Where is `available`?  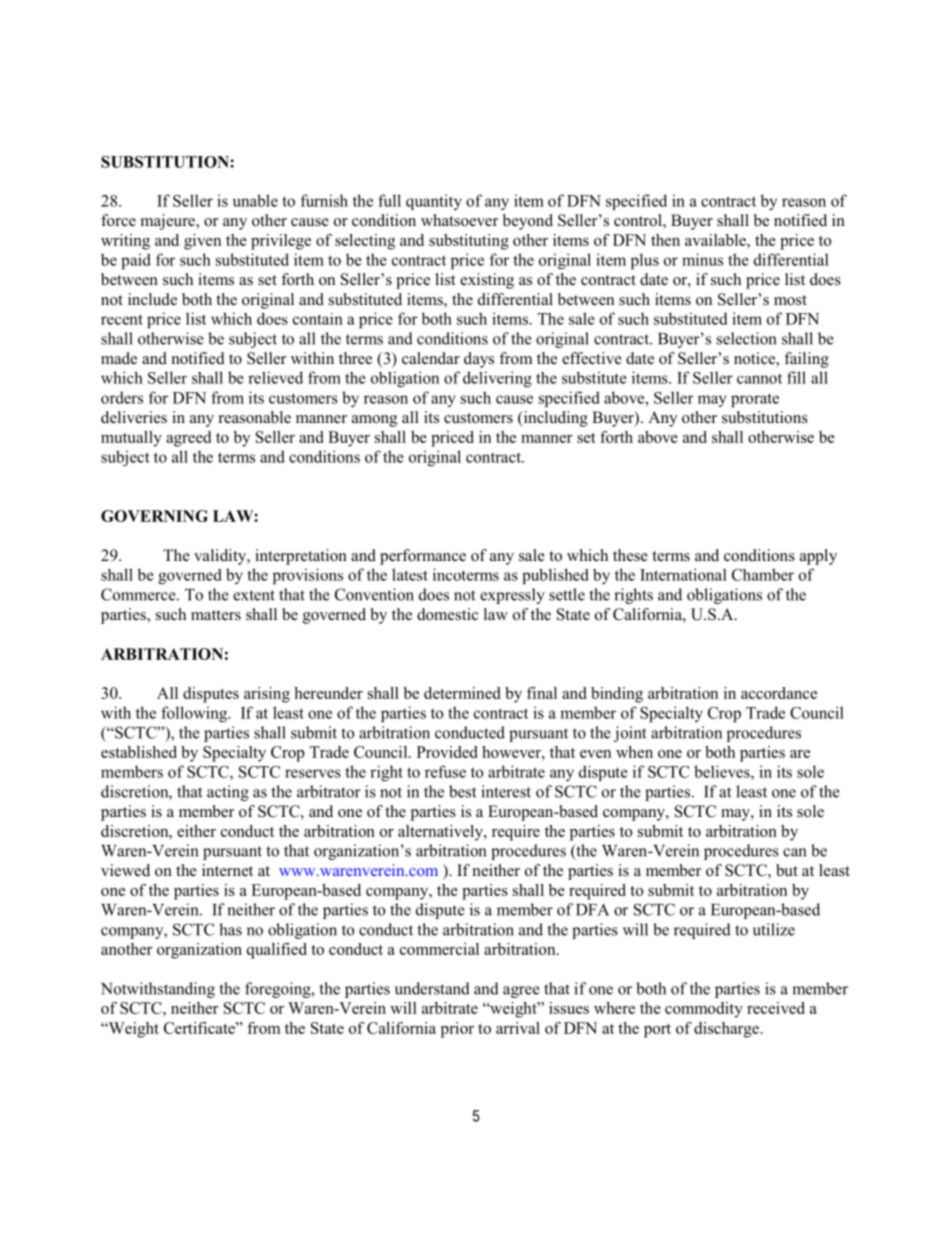
available is located at coordinates (716, 240).
